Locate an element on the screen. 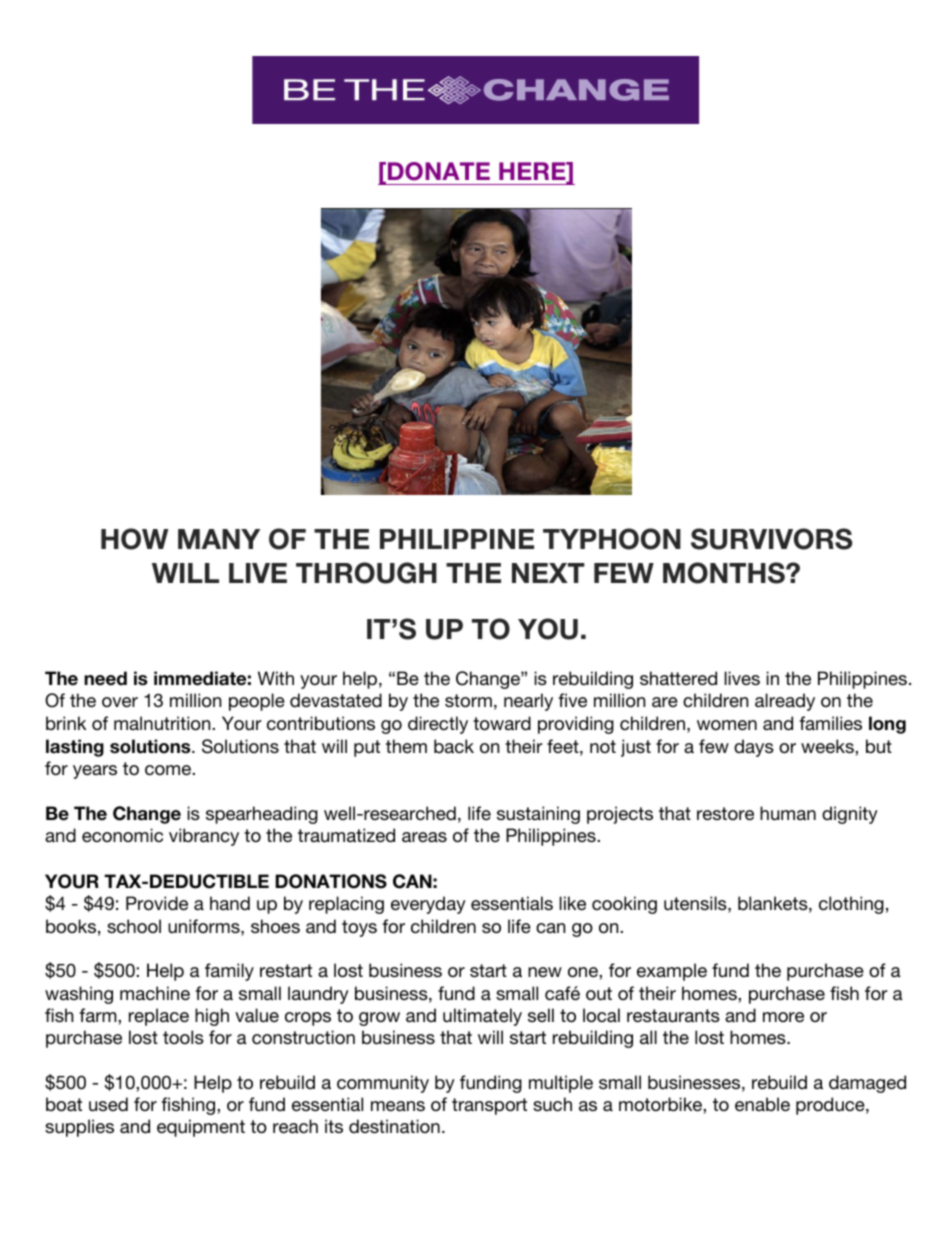 The width and height of the screenshot is (952, 1233). used is located at coordinates (108, 1104).
